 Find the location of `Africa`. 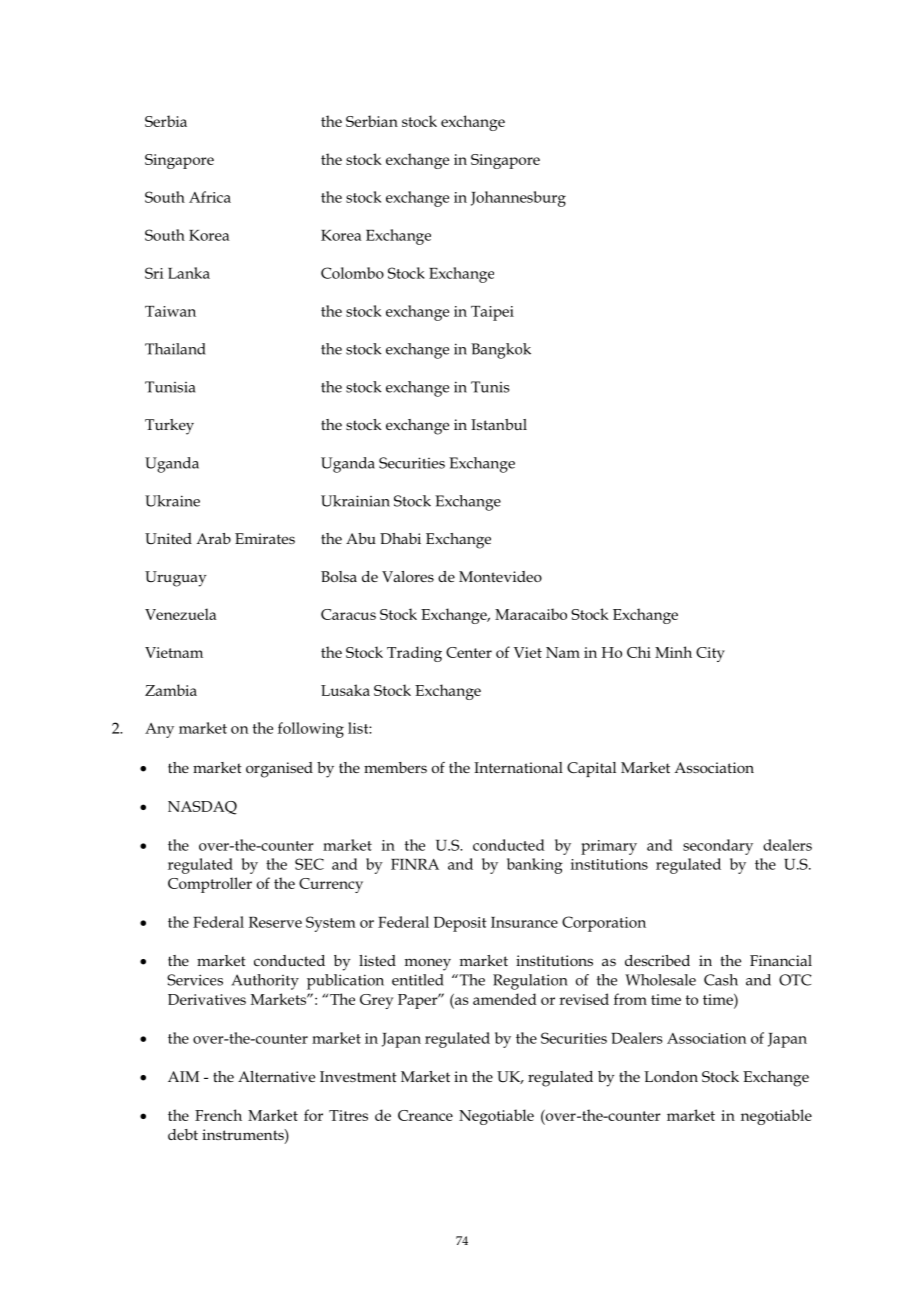

Africa is located at coordinates (210, 197).
